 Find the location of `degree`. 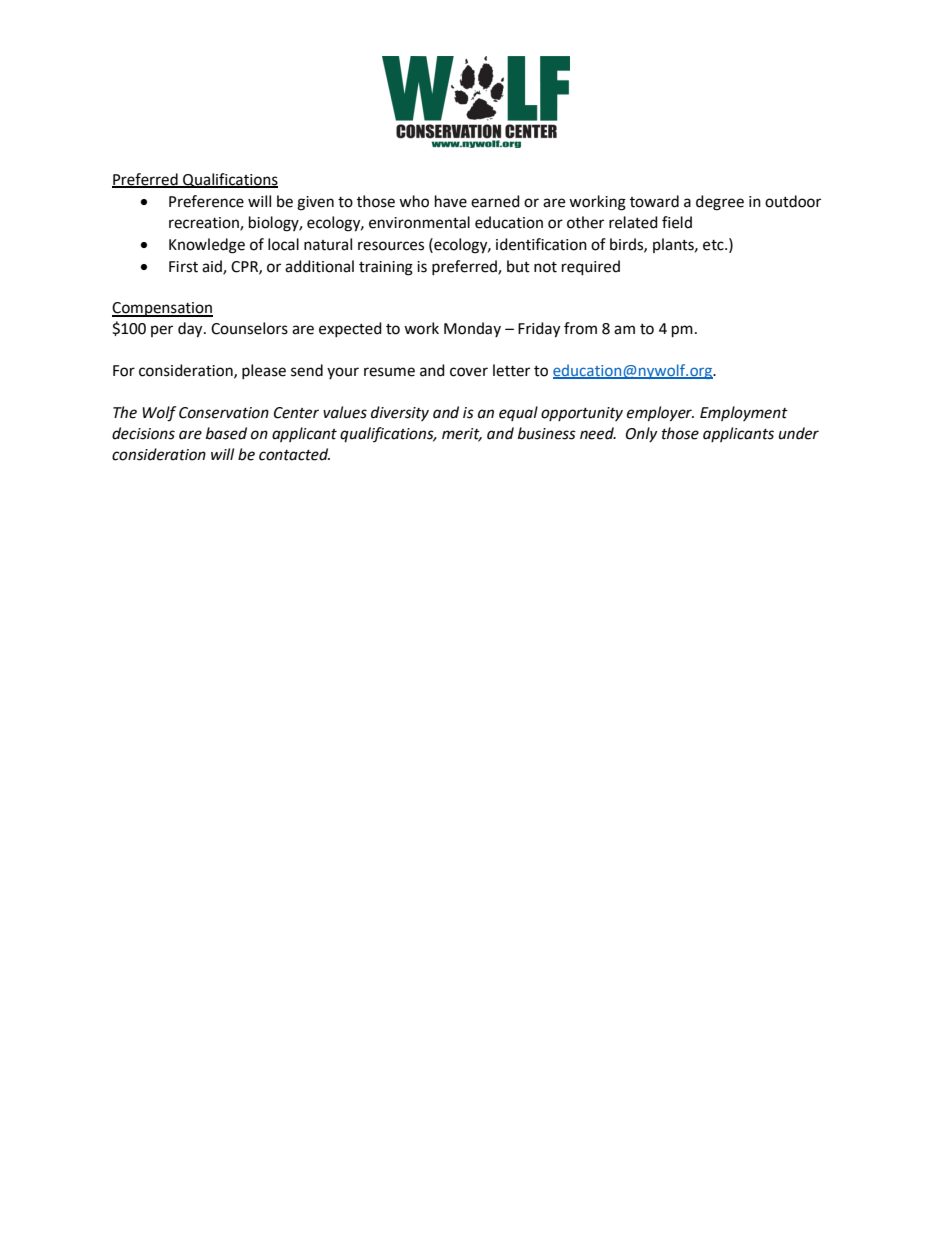

degree is located at coordinates (720, 203).
